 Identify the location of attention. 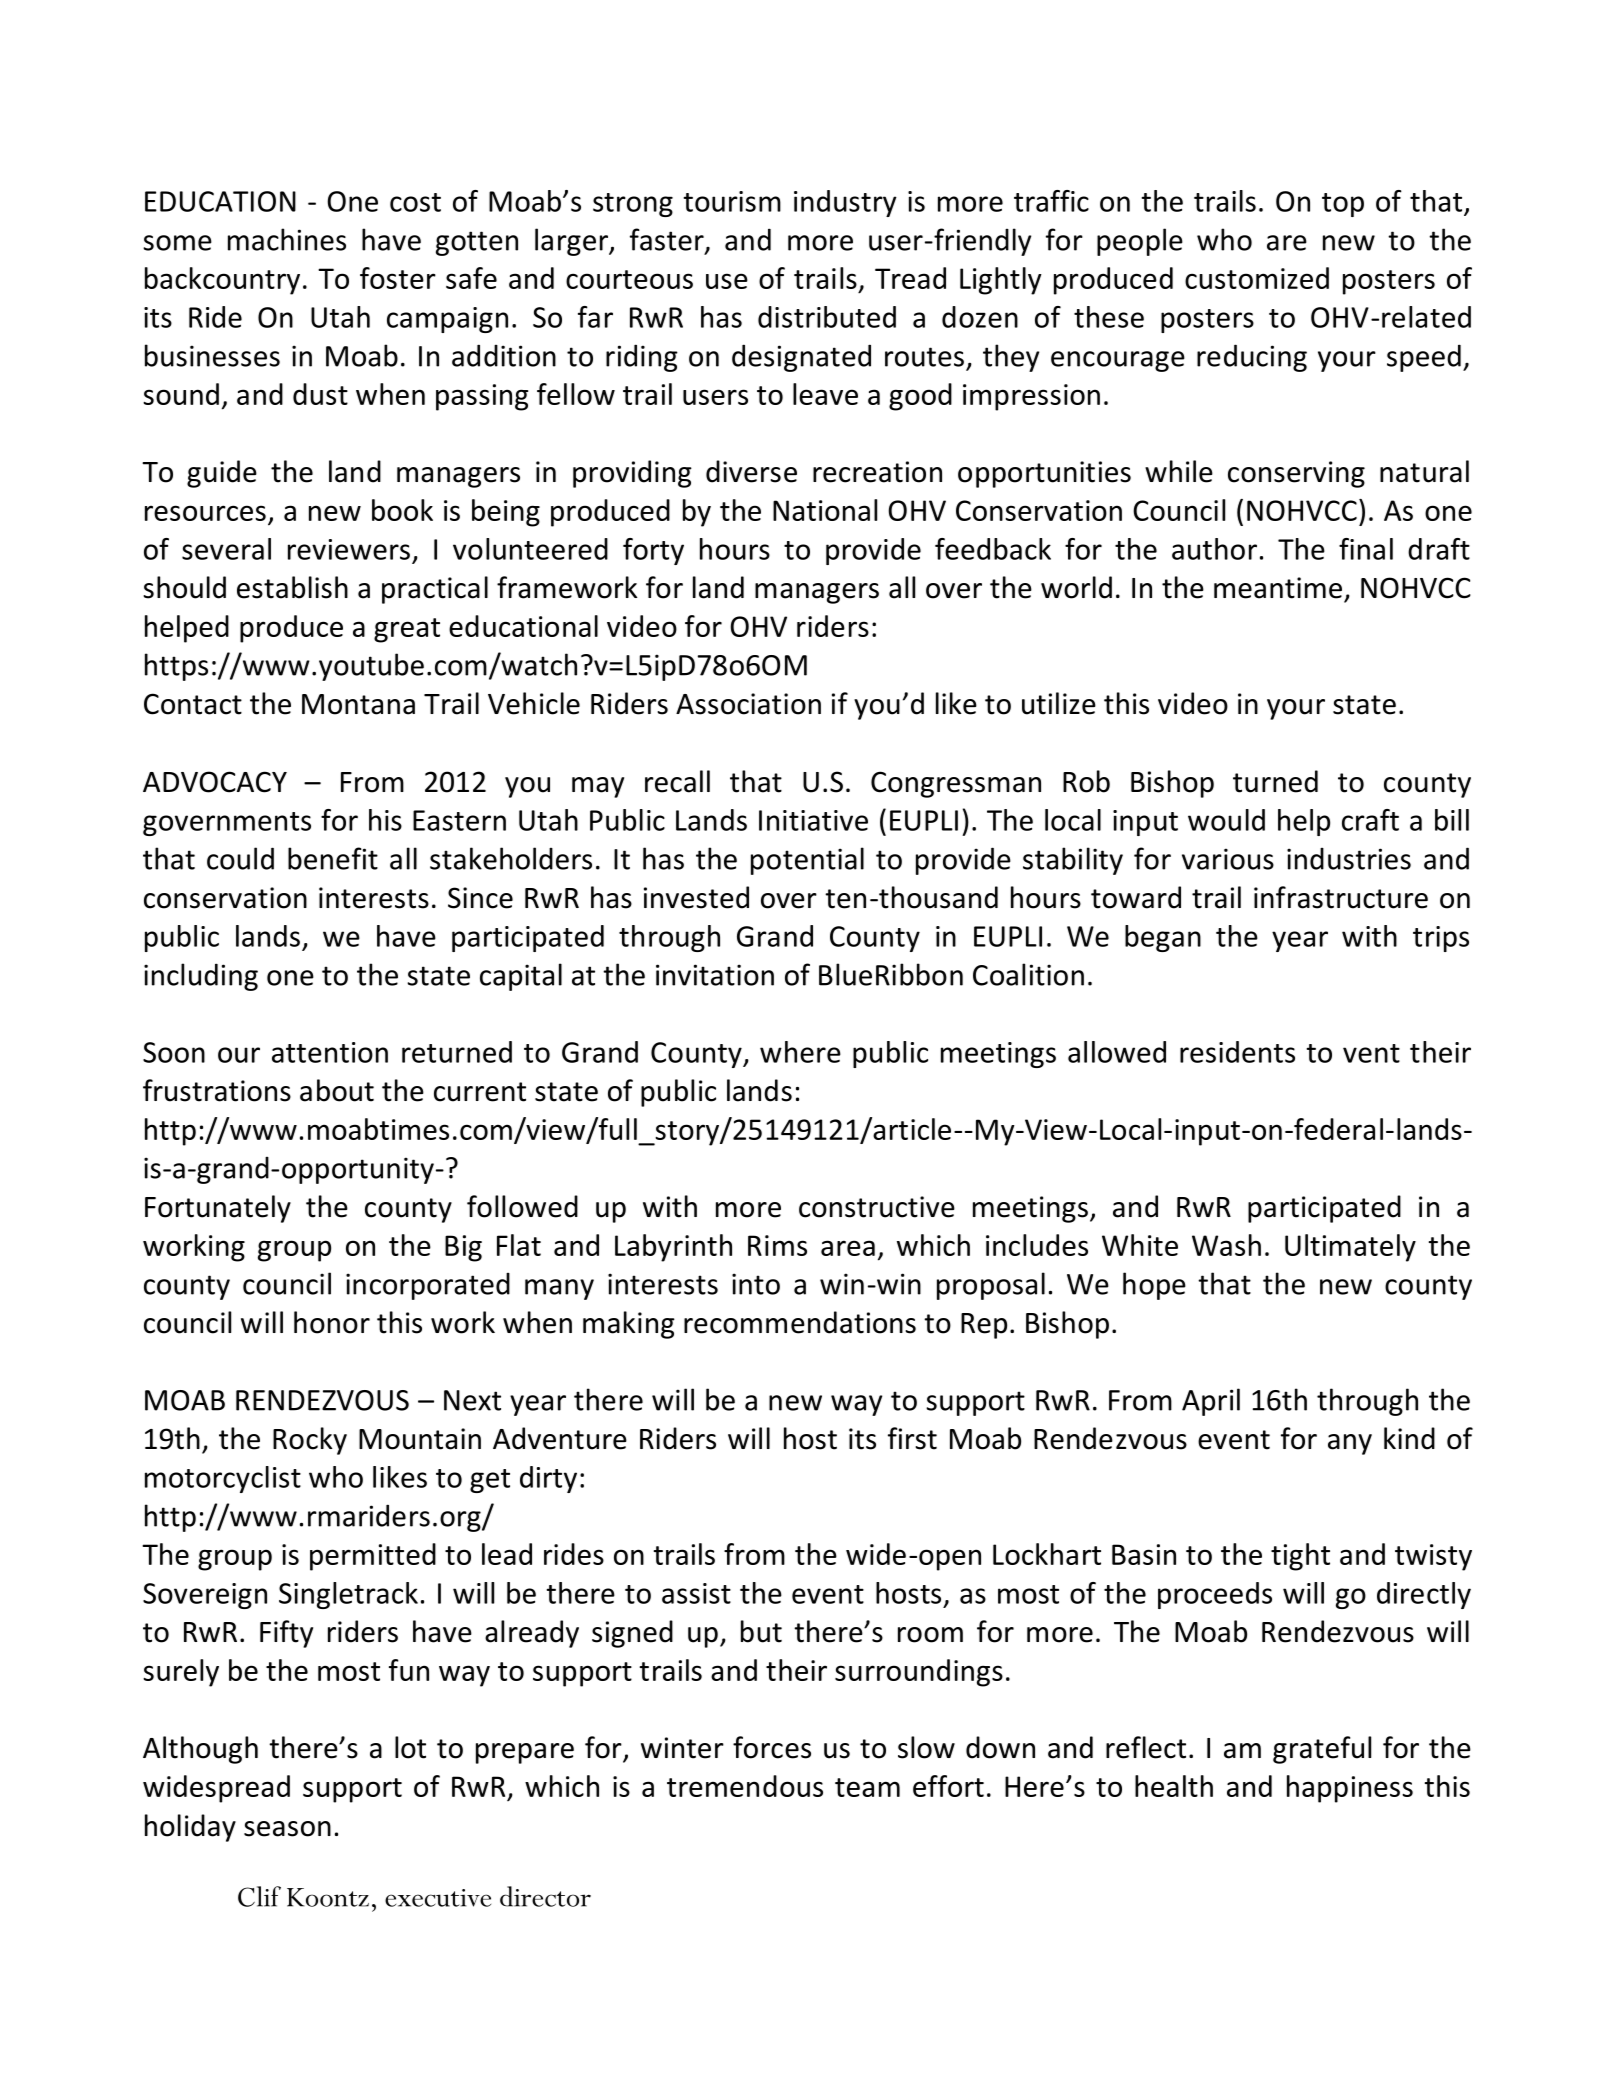
(330, 1052).
